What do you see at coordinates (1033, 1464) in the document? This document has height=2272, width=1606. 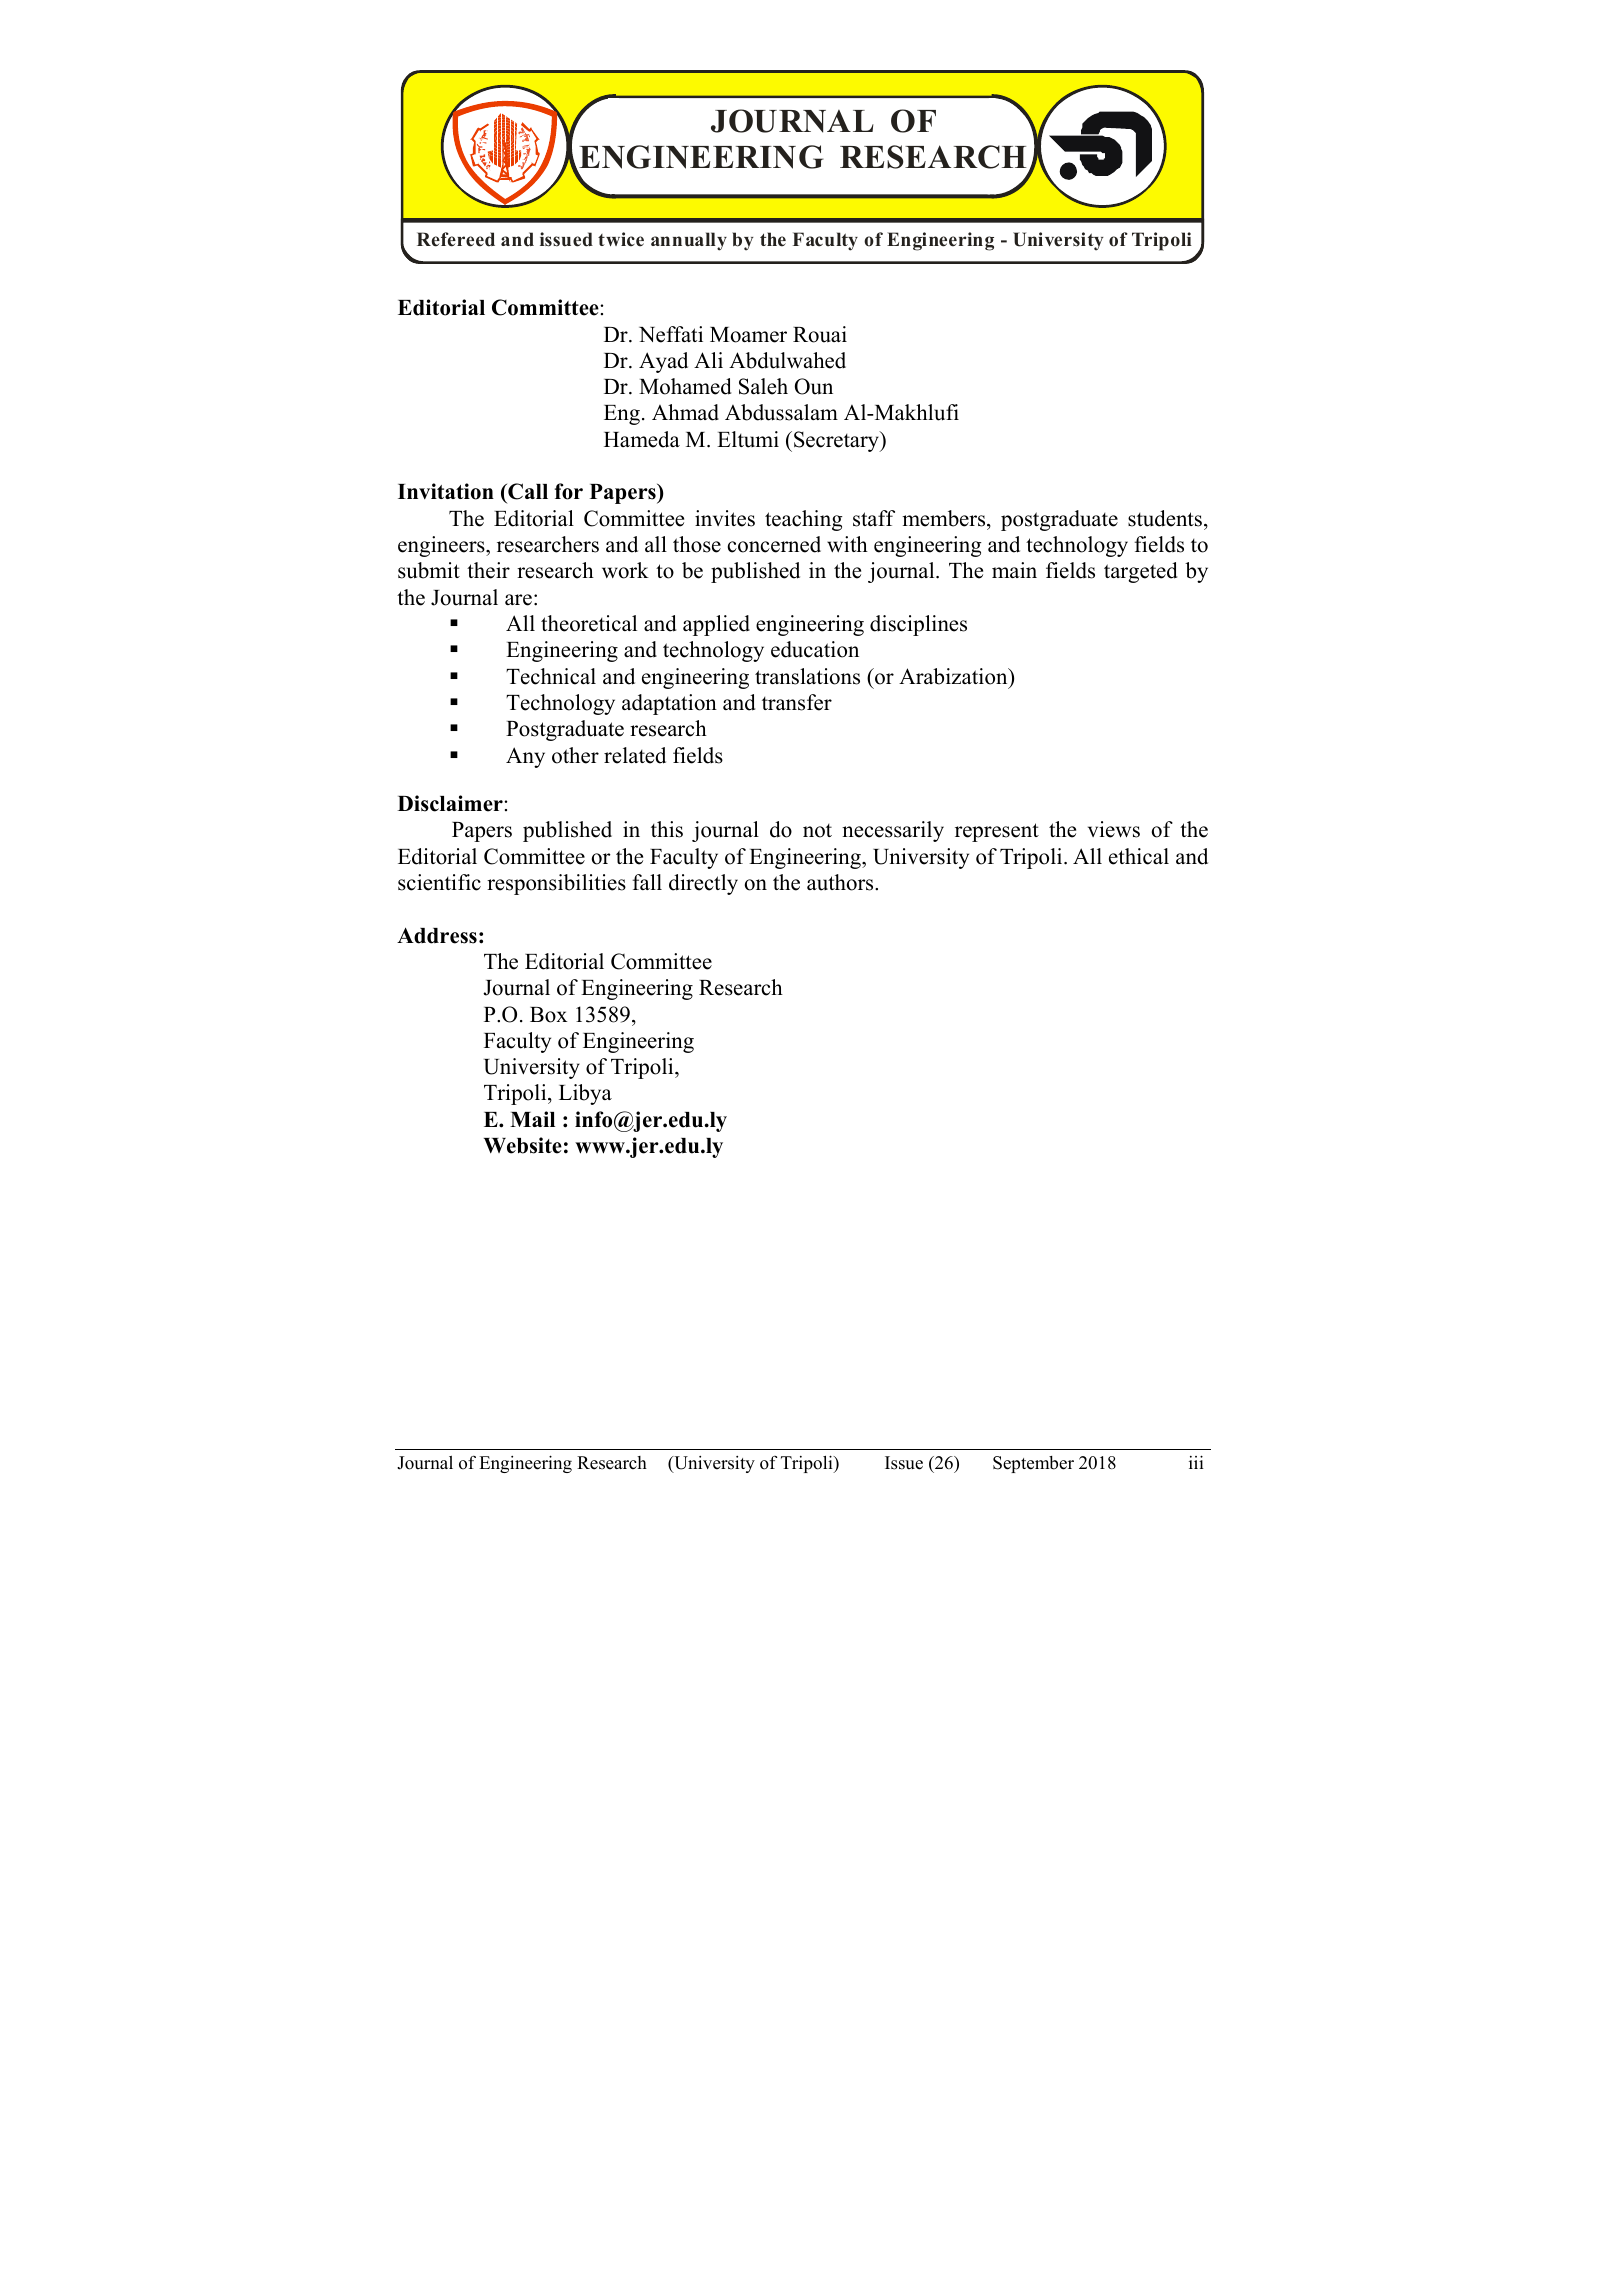 I see `September` at bounding box center [1033, 1464].
